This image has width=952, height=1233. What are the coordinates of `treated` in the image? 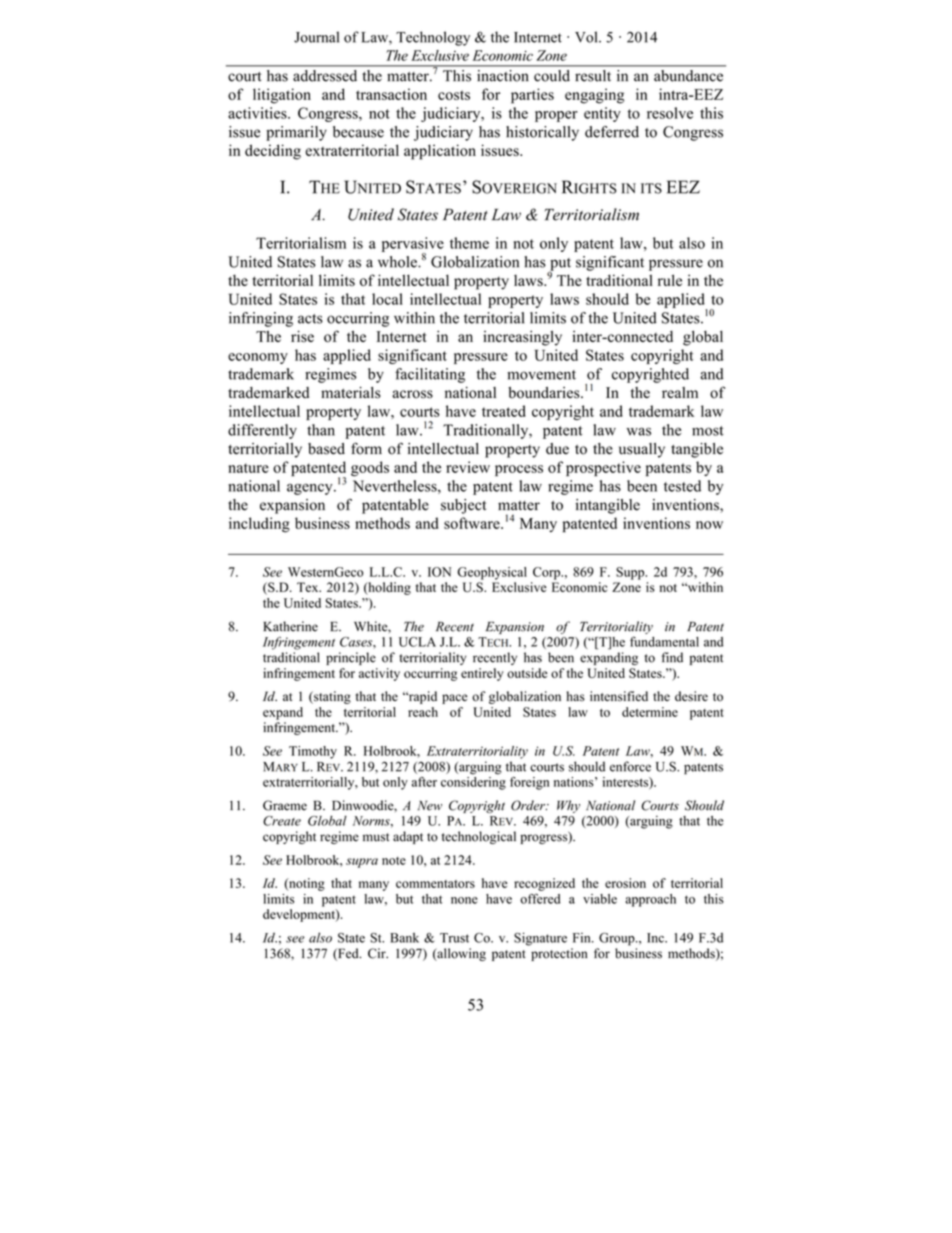 It's located at (504, 411).
